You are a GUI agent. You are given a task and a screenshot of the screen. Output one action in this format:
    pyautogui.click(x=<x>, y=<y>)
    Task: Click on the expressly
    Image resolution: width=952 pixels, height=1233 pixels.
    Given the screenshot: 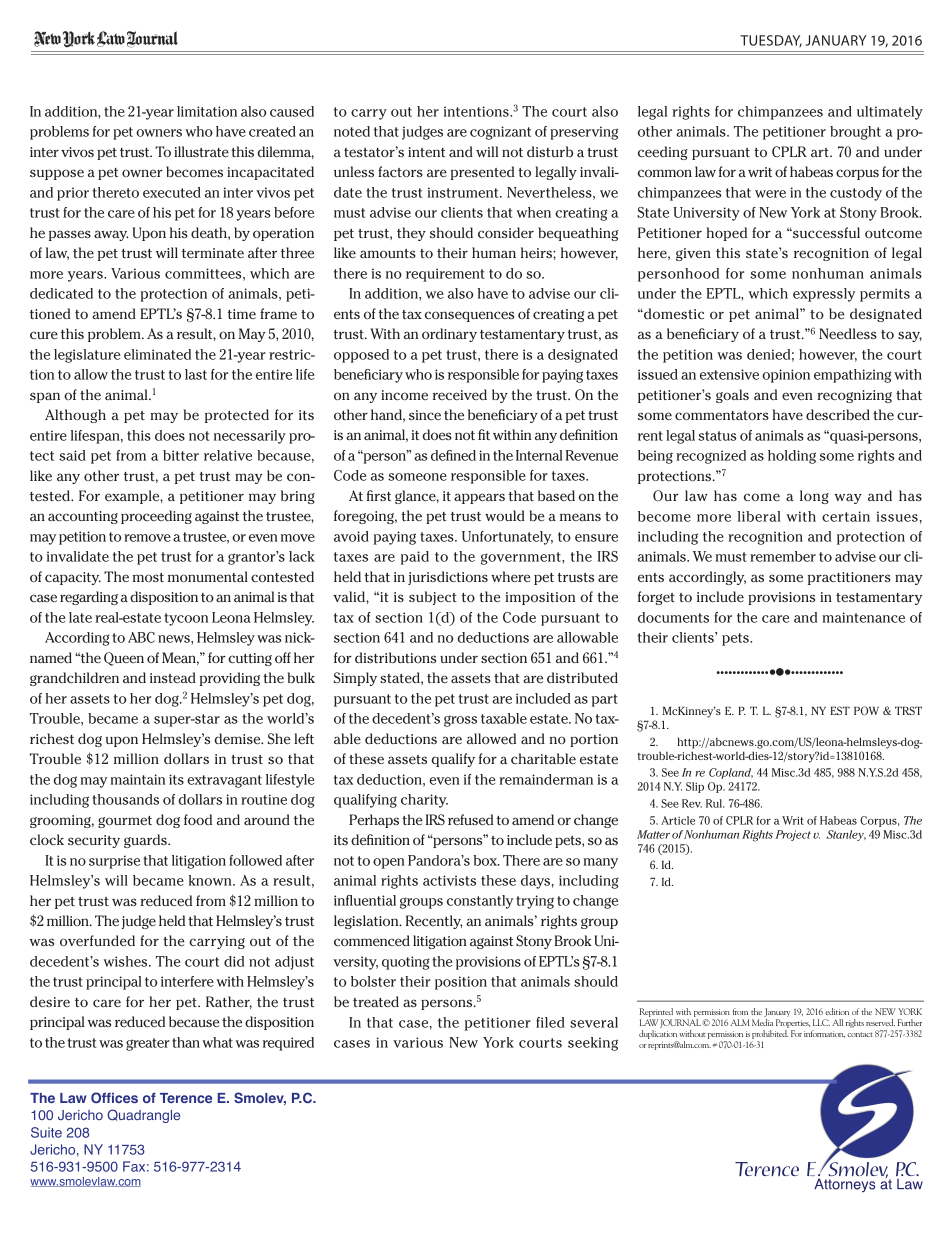 What is the action you would take?
    pyautogui.click(x=824, y=295)
